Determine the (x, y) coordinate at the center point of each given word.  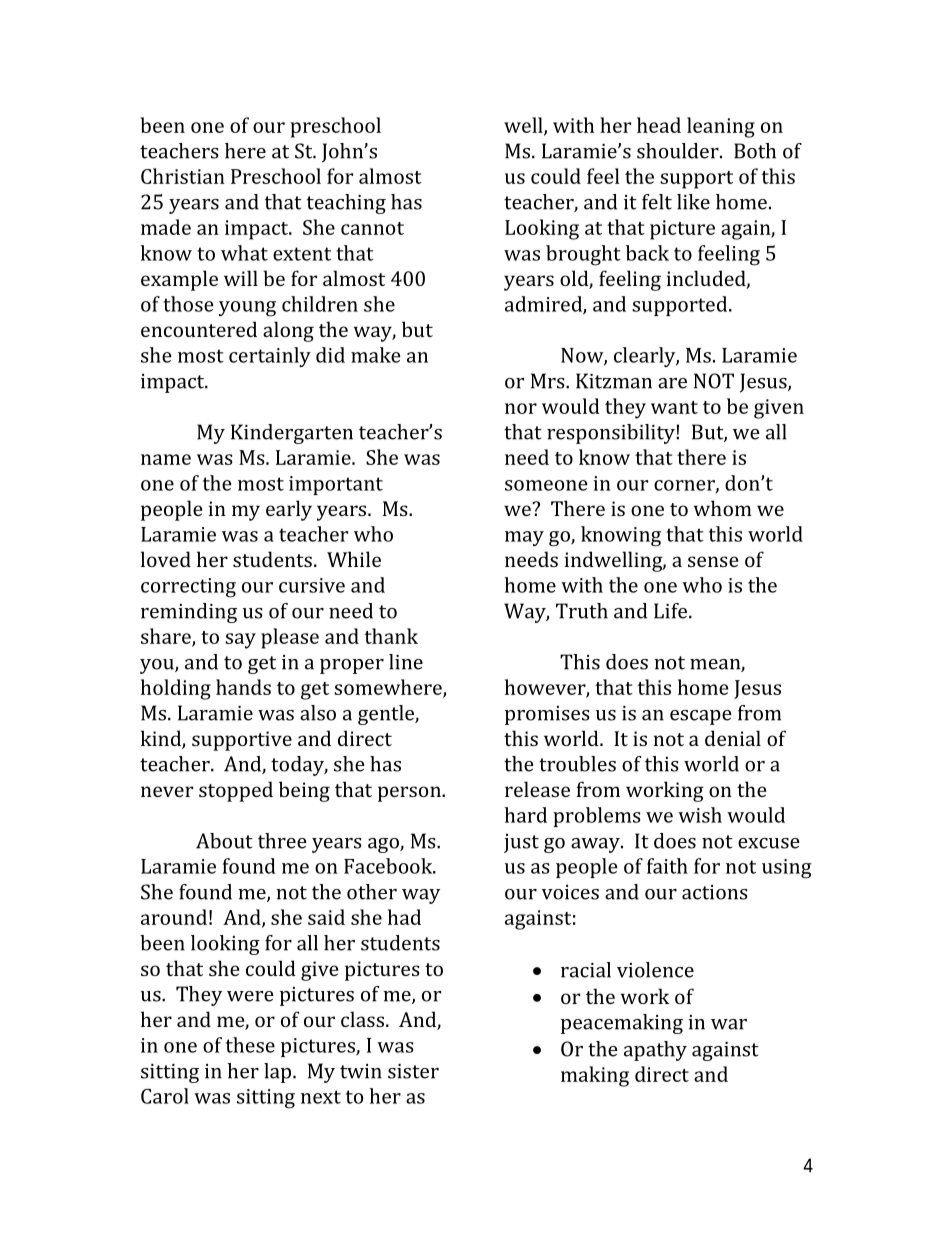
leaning (721, 127)
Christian (183, 176)
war (729, 1024)
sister (413, 1071)
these (250, 1045)
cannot (372, 228)
